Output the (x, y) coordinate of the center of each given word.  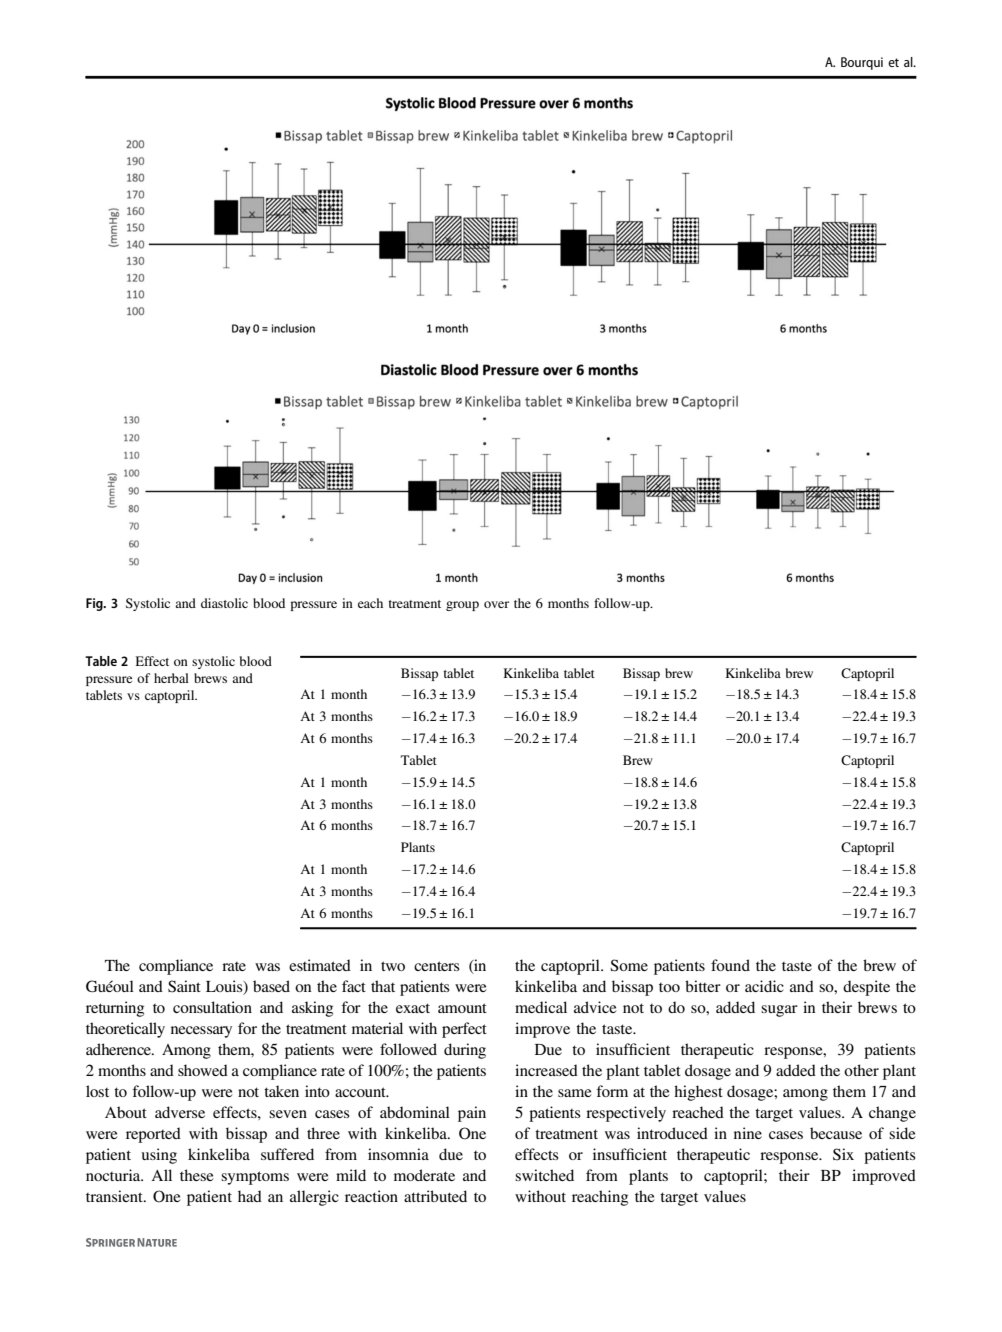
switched (544, 1175)
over (496, 604)
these (197, 1175)
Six (843, 1154)
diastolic (224, 603)
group (462, 606)
